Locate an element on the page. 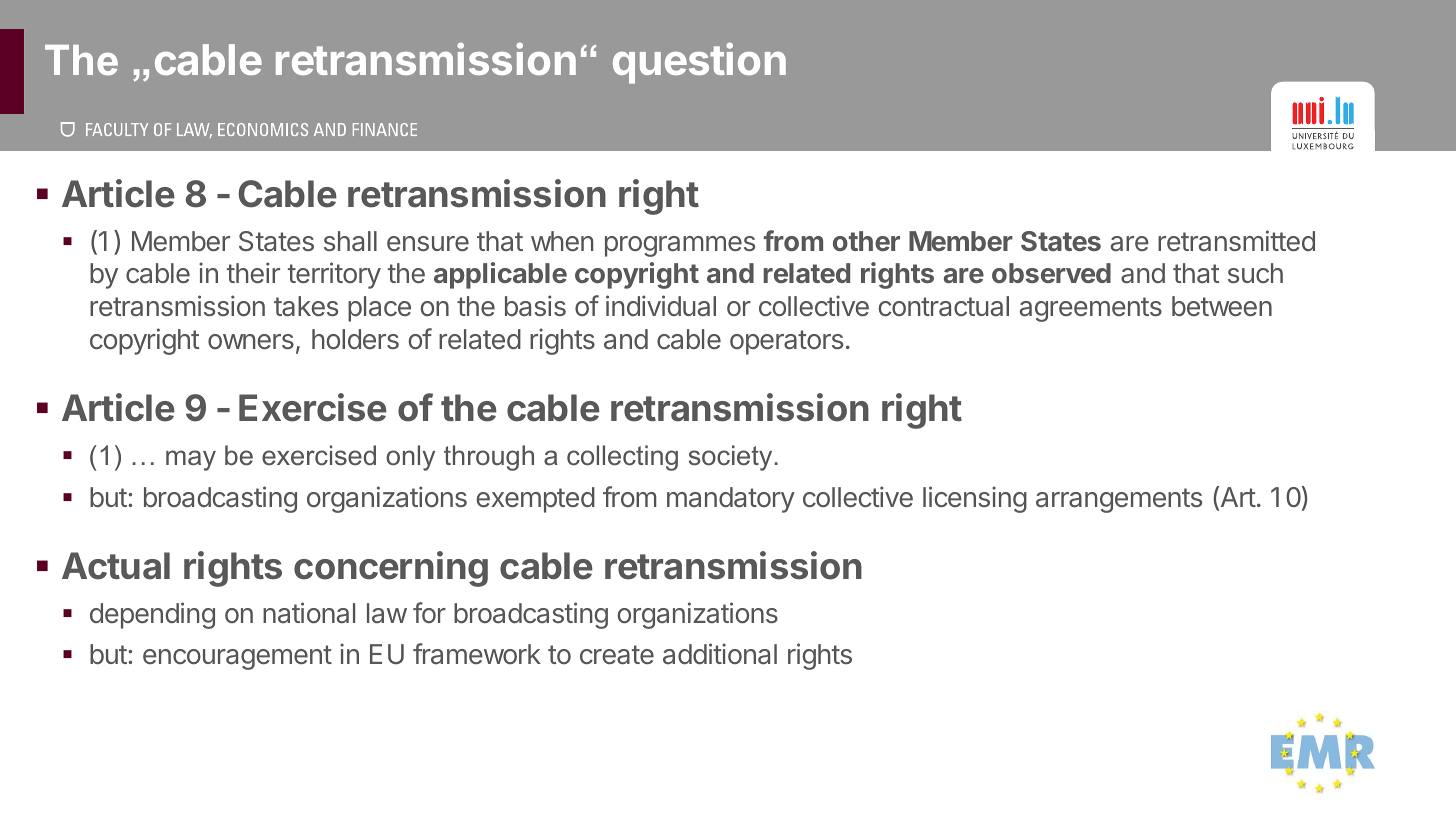 This page has width=1456, height=819. programmes is located at coordinates (680, 246).
